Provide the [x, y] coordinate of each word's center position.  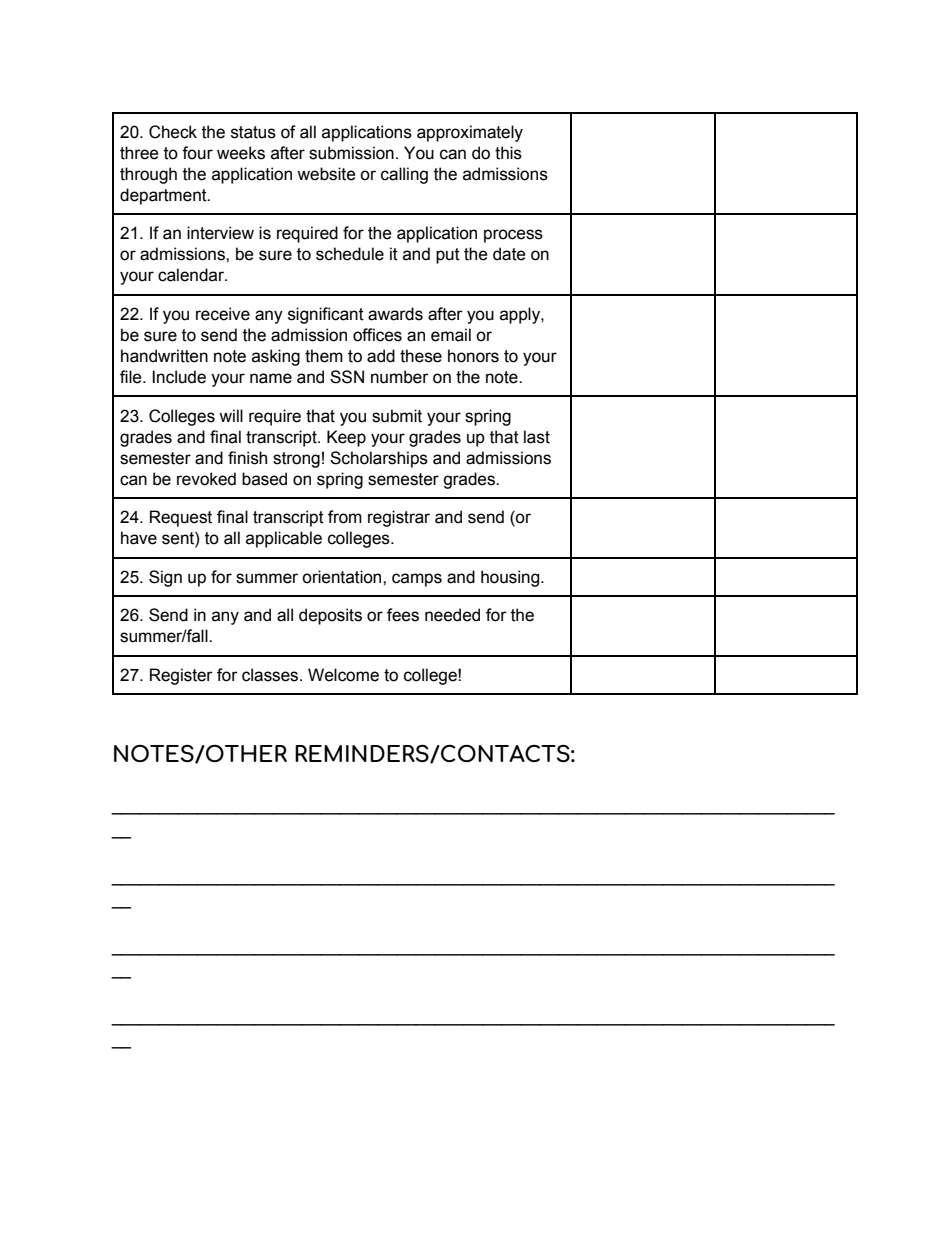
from [345, 517]
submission [351, 153]
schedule [350, 254]
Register [181, 676]
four [197, 153]
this [508, 153]
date [509, 254]
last [537, 437]
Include [179, 377]
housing [511, 578]
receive [223, 314]
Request [181, 518]
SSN [347, 377]
